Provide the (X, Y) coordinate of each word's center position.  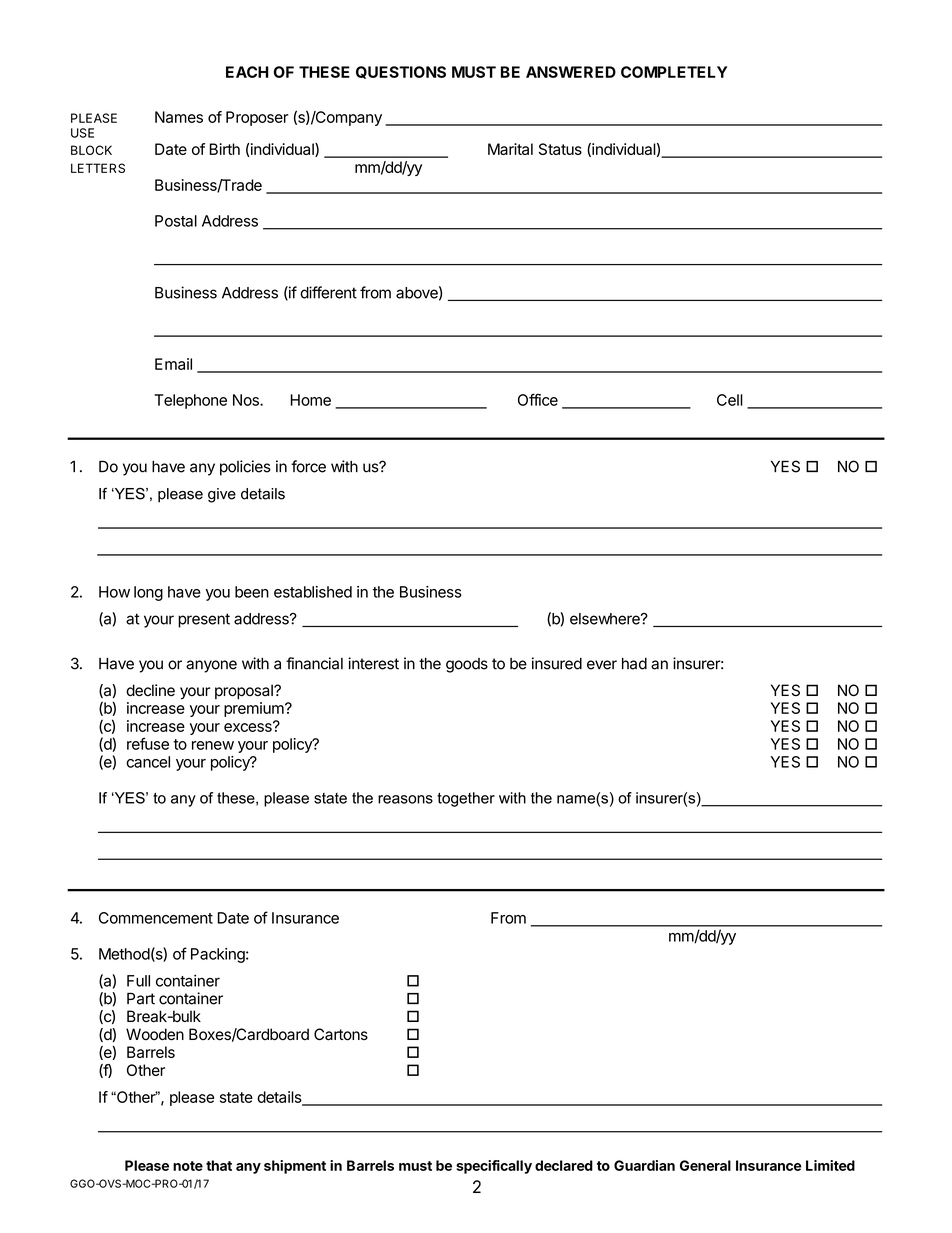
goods (467, 665)
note (188, 1166)
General (705, 1165)
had (634, 664)
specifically (494, 1167)
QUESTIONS (401, 72)
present (204, 620)
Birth (225, 149)
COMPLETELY (674, 72)
